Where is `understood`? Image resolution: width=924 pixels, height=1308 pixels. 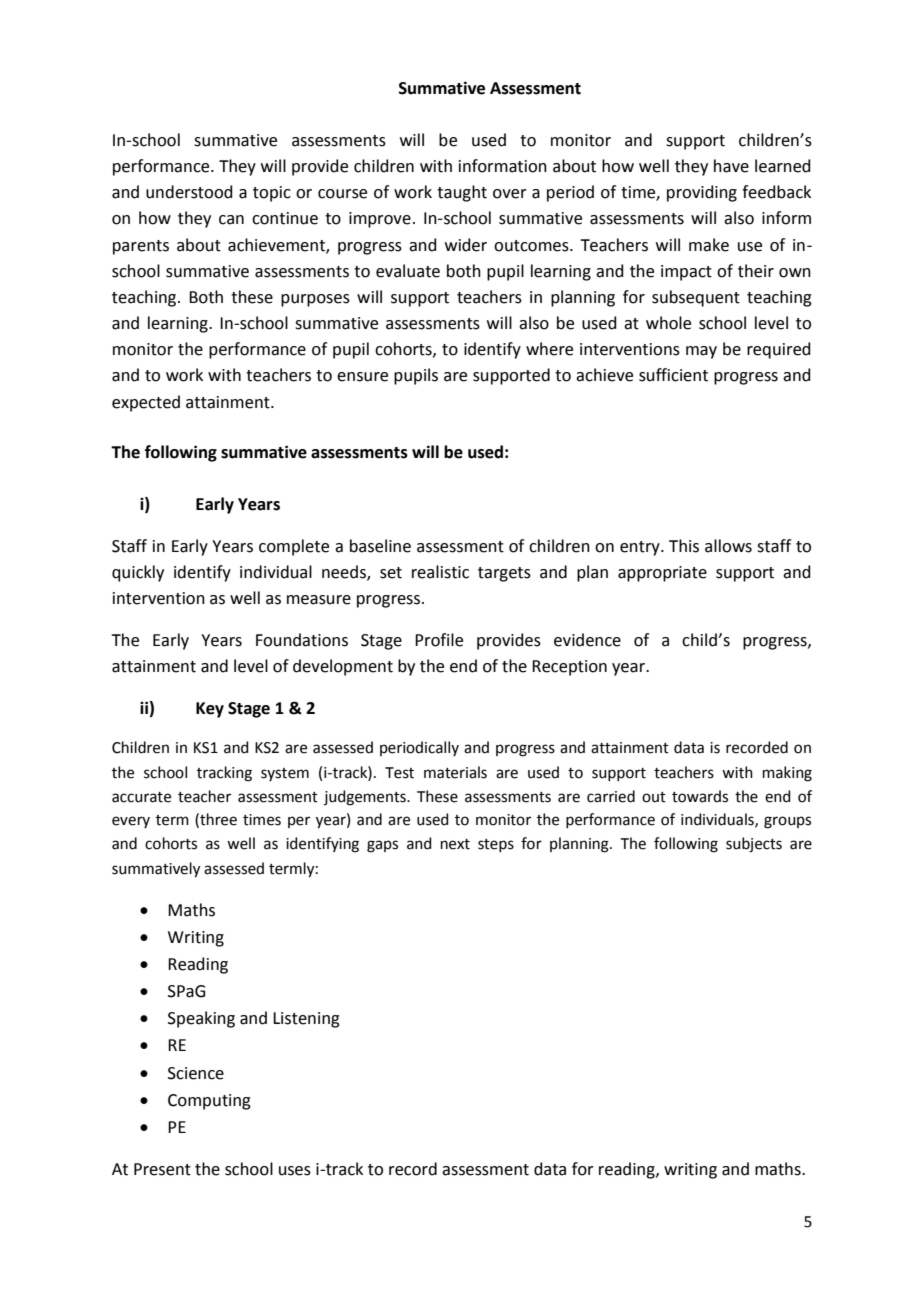
understood is located at coordinates (189, 192).
